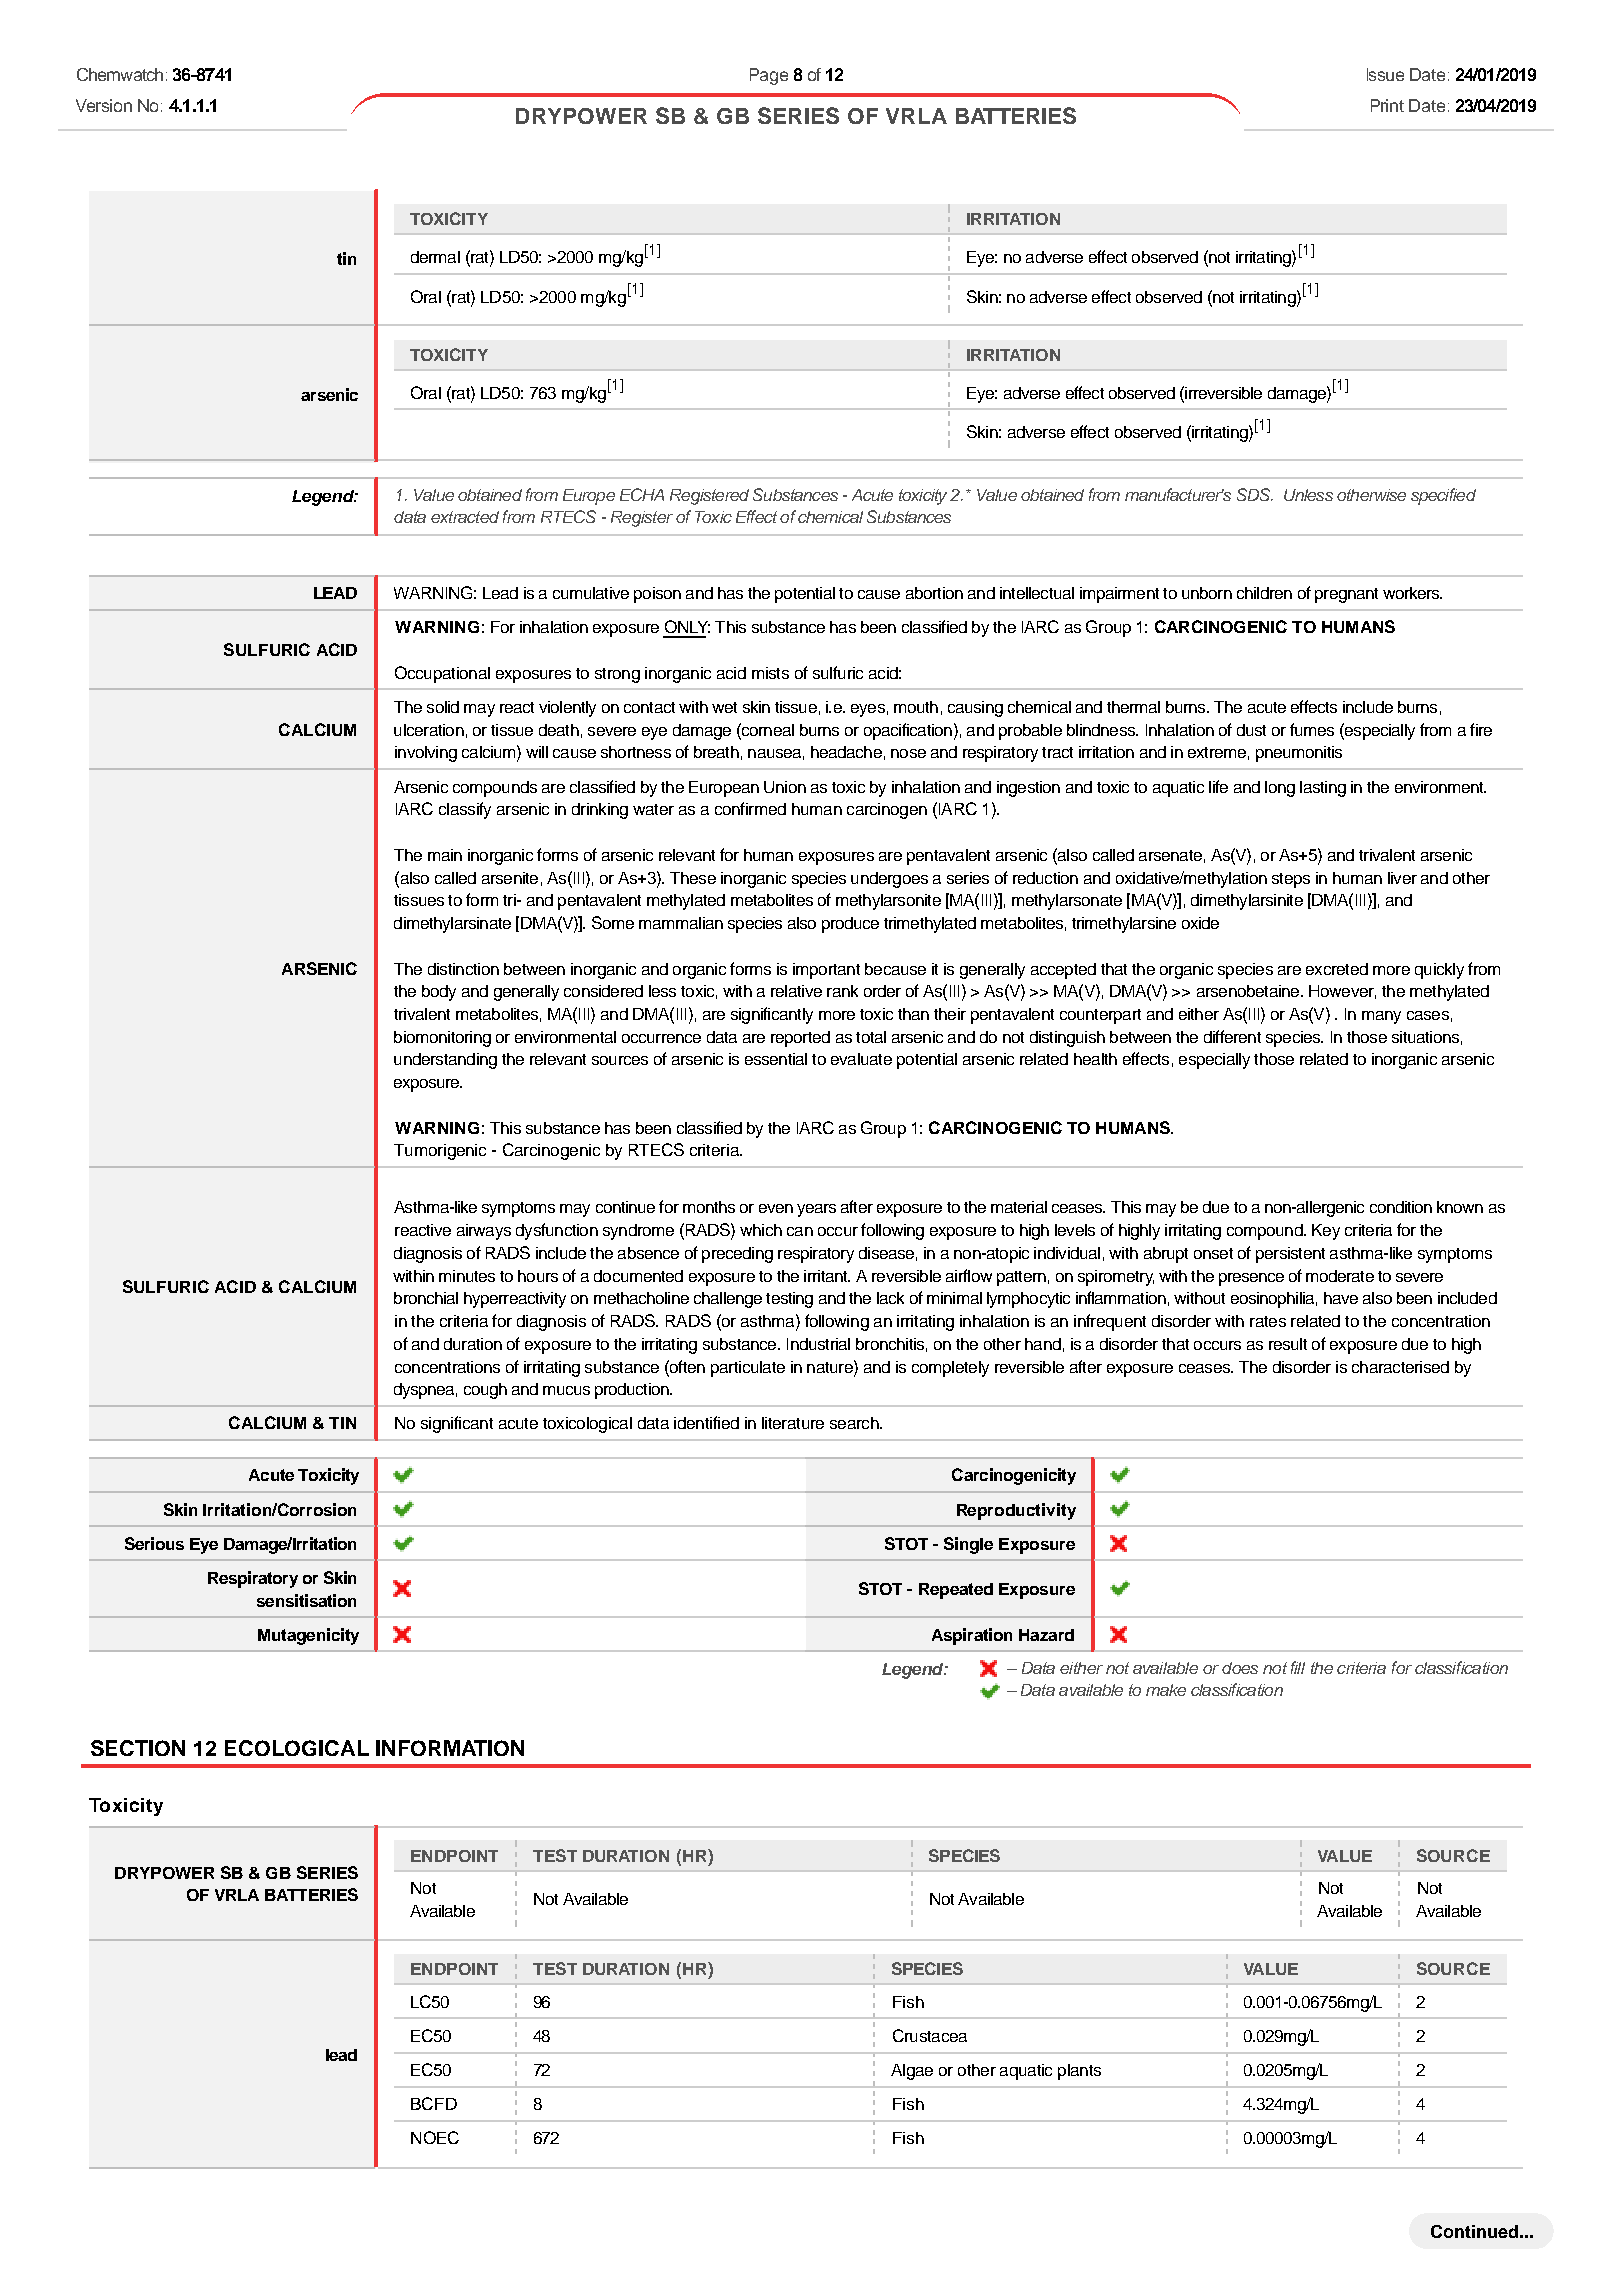  What do you see at coordinates (776, 1059) in the screenshot?
I see `essential` at bounding box center [776, 1059].
